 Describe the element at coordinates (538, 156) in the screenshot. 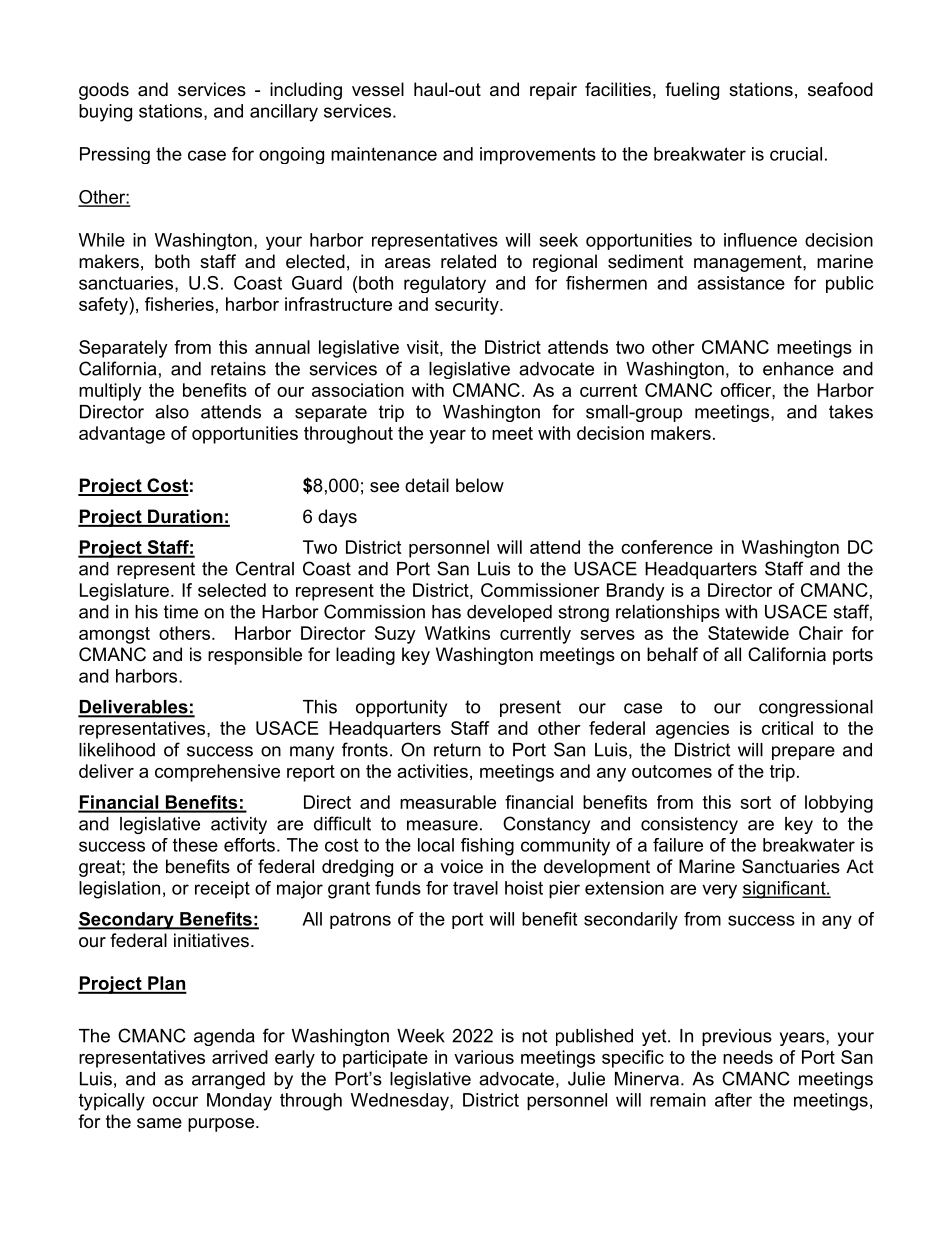

I see `improvements` at that location.
